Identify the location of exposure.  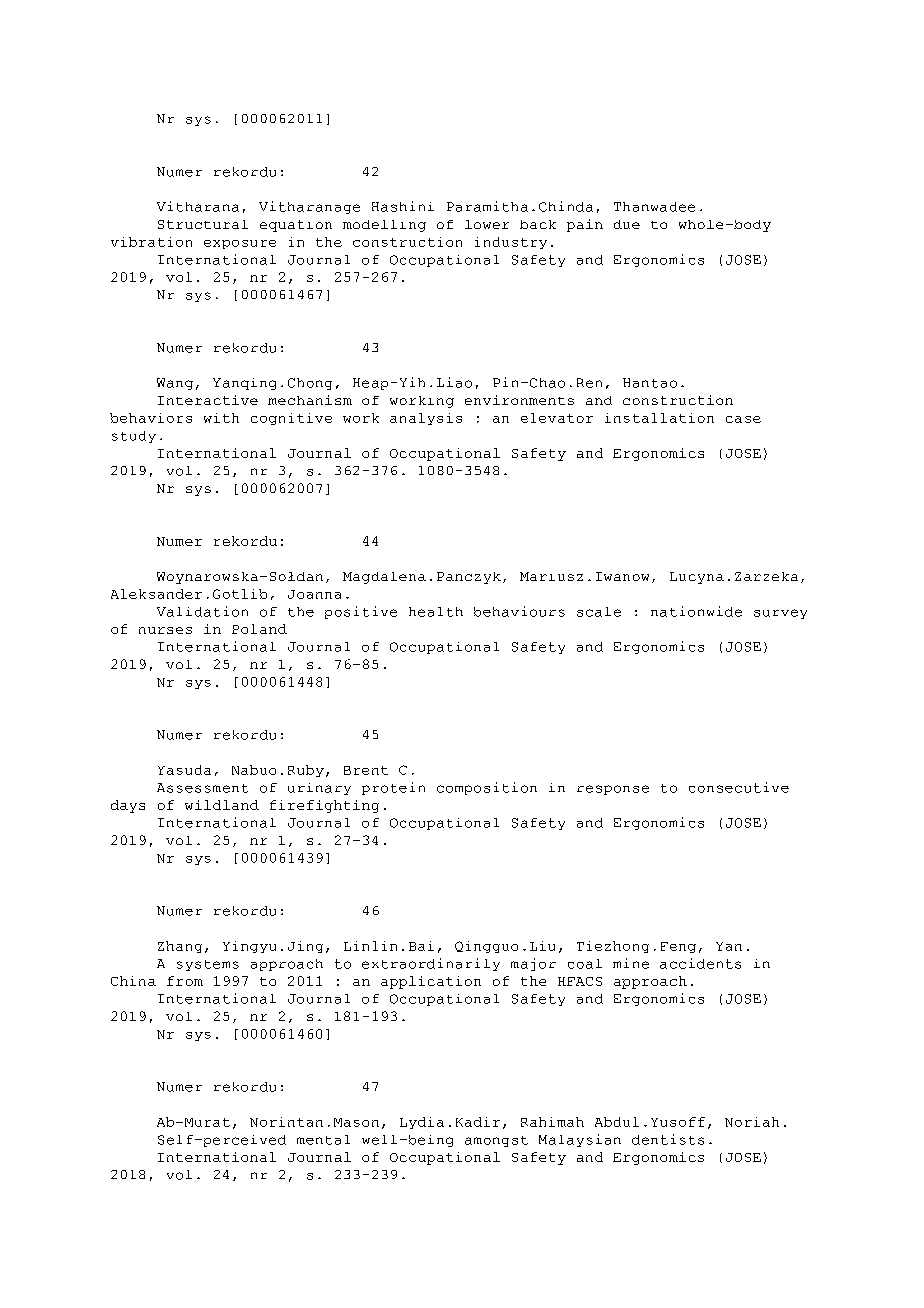
(240, 244).
